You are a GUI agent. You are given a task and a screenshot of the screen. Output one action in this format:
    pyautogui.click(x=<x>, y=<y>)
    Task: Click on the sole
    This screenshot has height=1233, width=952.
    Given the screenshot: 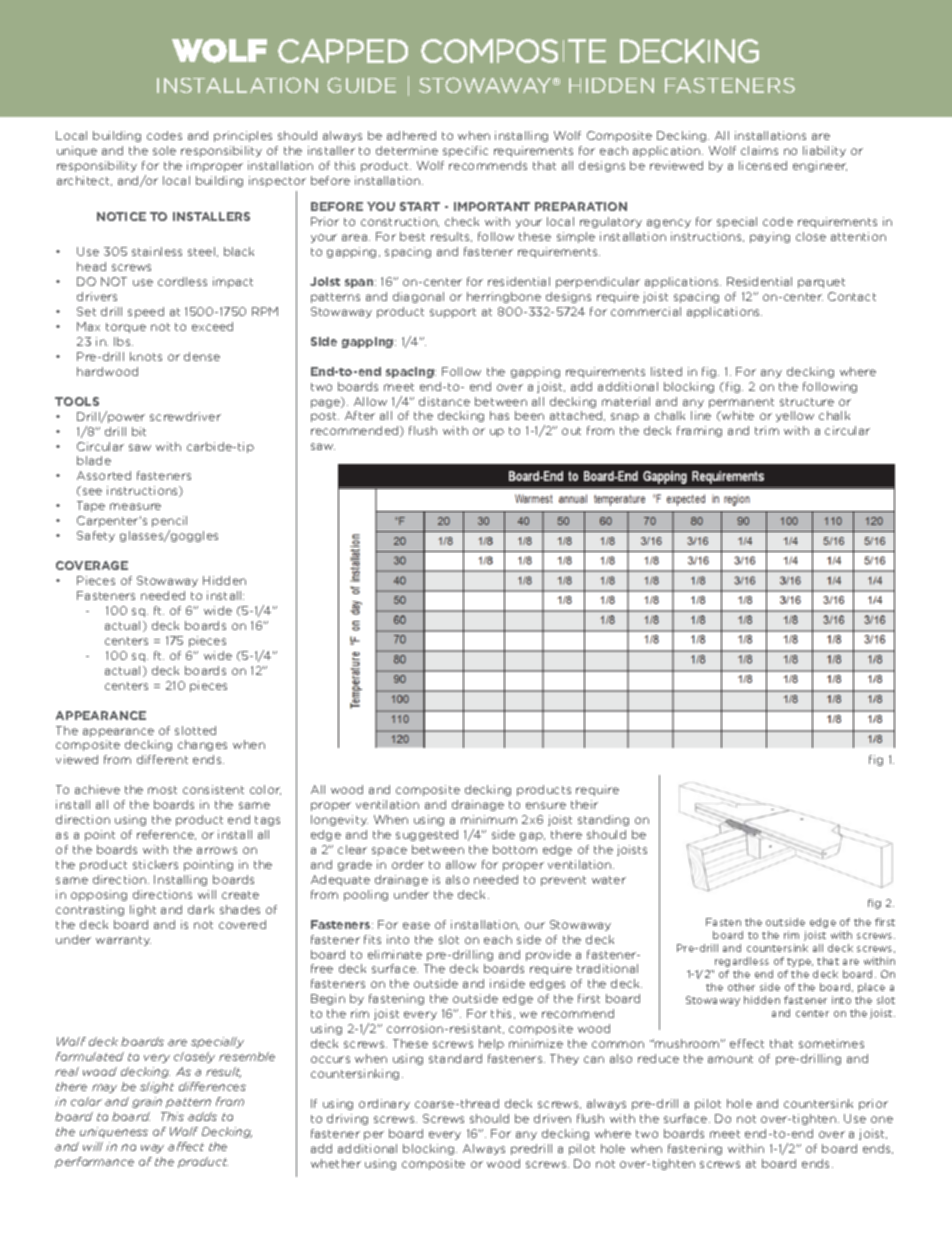 What is the action you would take?
    pyautogui.click(x=164, y=150)
